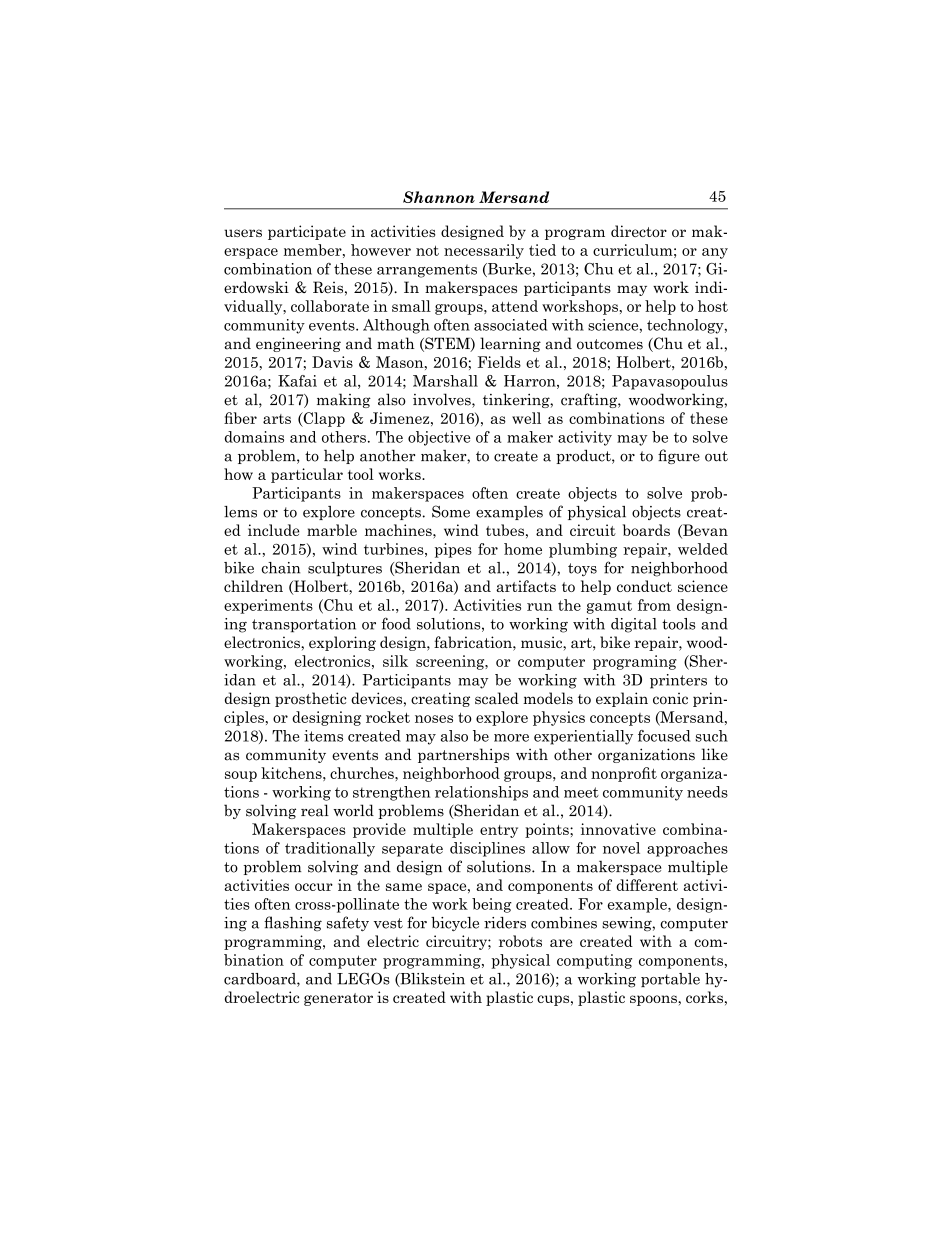 The image size is (952, 1233). Describe the element at coordinates (497, 698) in the image. I see `scaled` at that location.
